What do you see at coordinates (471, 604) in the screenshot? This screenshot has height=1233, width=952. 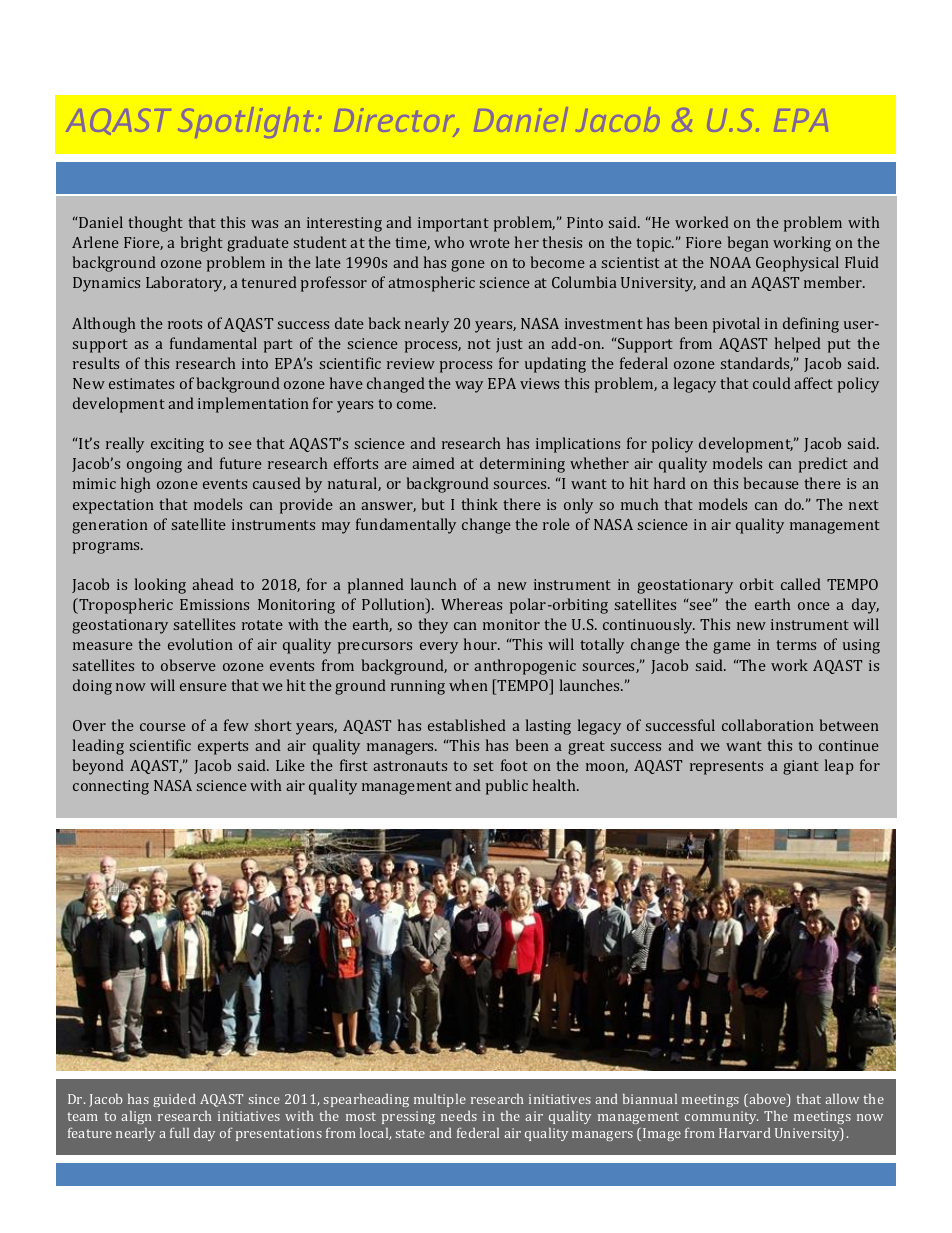 I see `Whereas` at bounding box center [471, 604].
